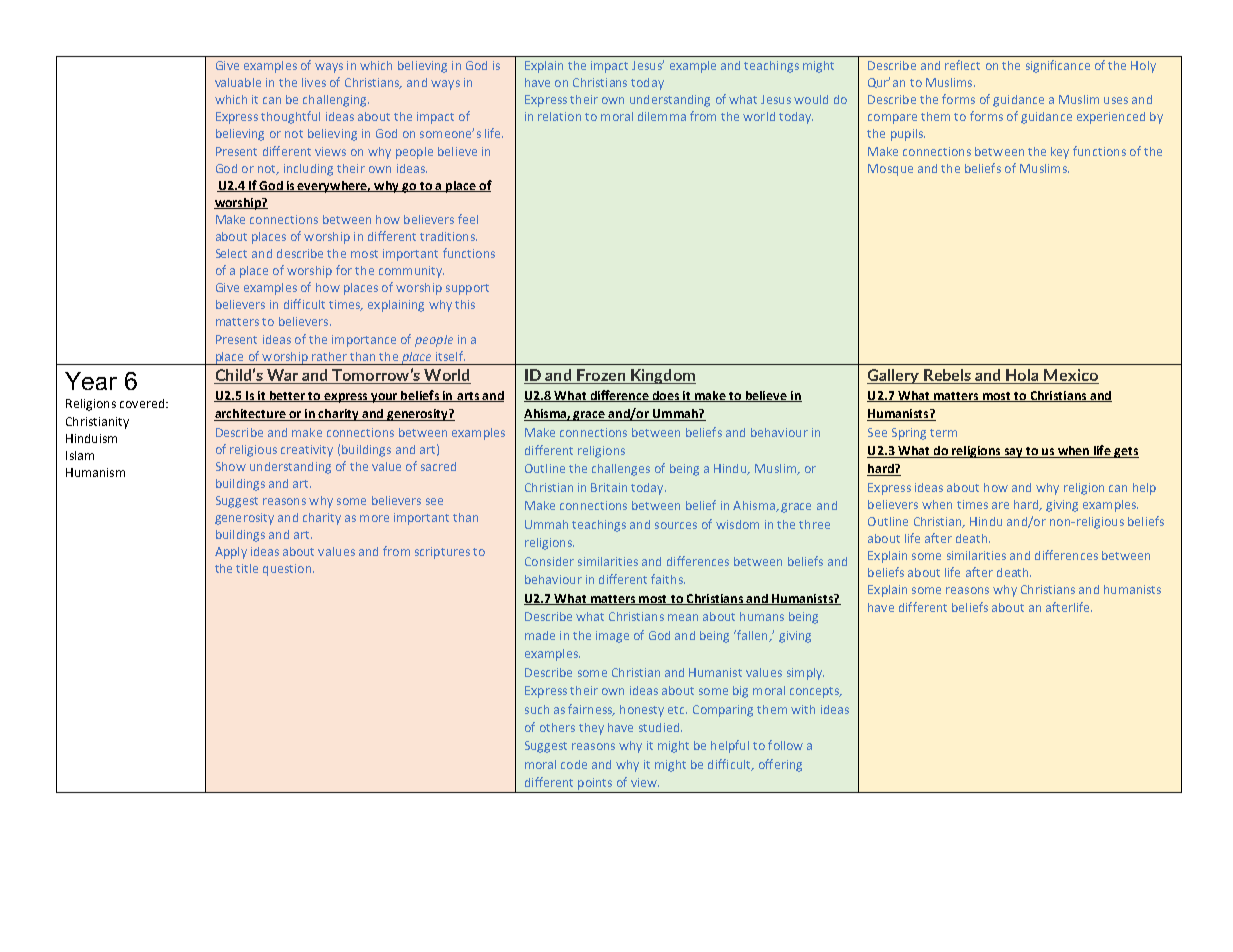  I want to click on this, so click(465, 304).
